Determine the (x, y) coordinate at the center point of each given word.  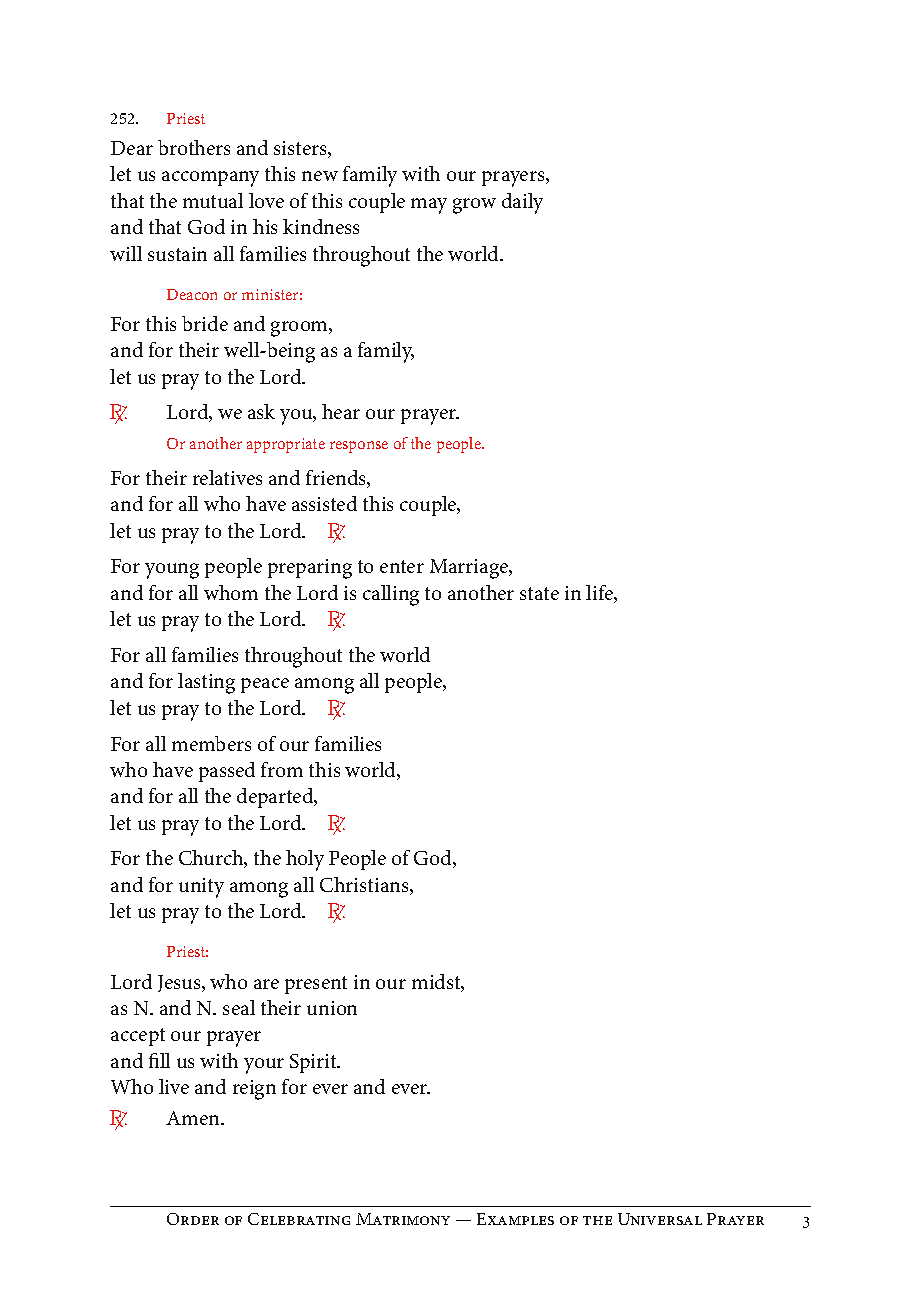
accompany (210, 179)
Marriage (470, 569)
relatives (227, 477)
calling (391, 595)
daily (522, 203)
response (359, 447)
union (332, 1008)
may (429, 206)
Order (193, 1219)
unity (201, 888)
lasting (206, 683)
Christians (365, 886)
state (539, 593)
